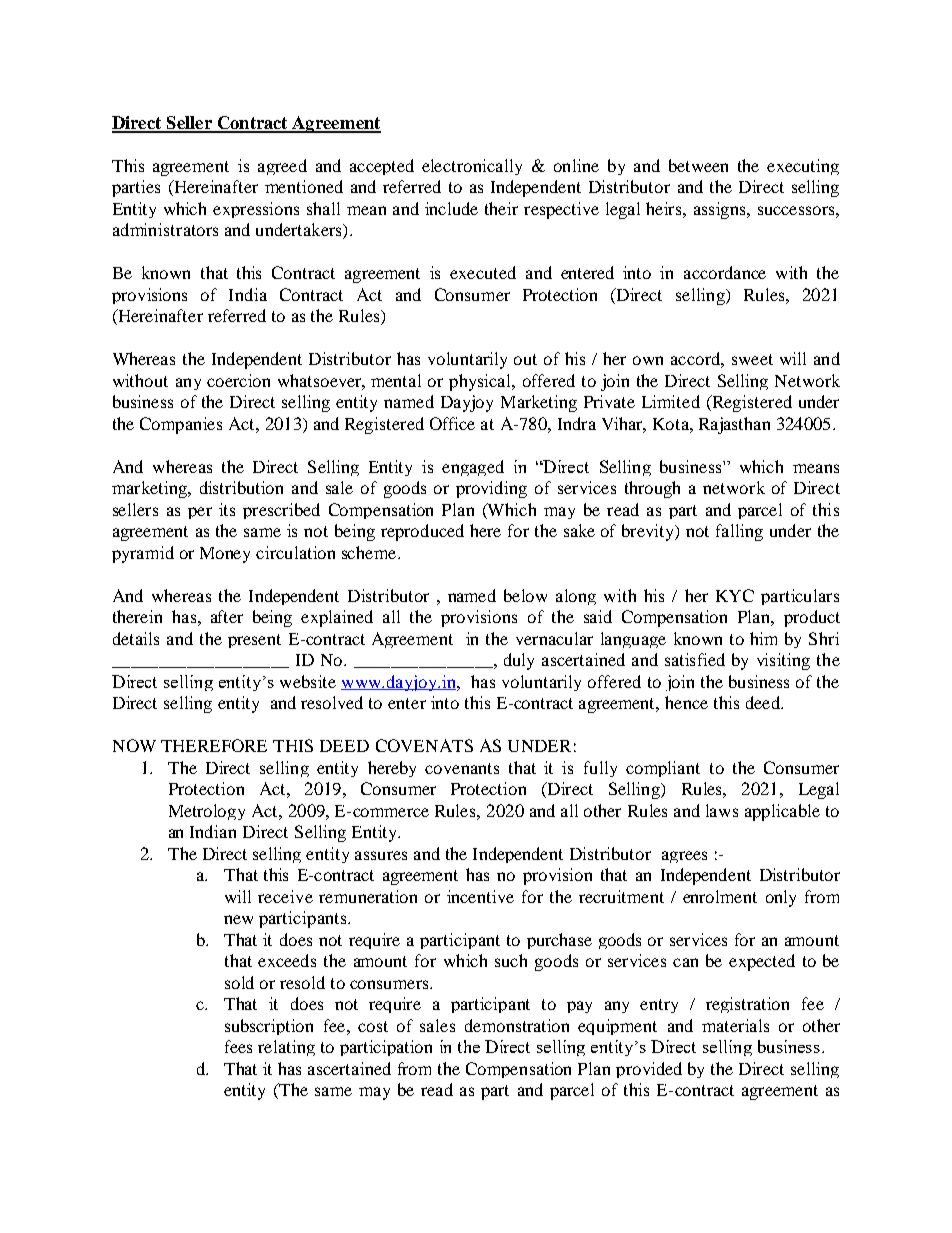  What do you see at coordinates (238, 1046) in the screenshot?
I see `fees` at bounding box center [238, 1046].
